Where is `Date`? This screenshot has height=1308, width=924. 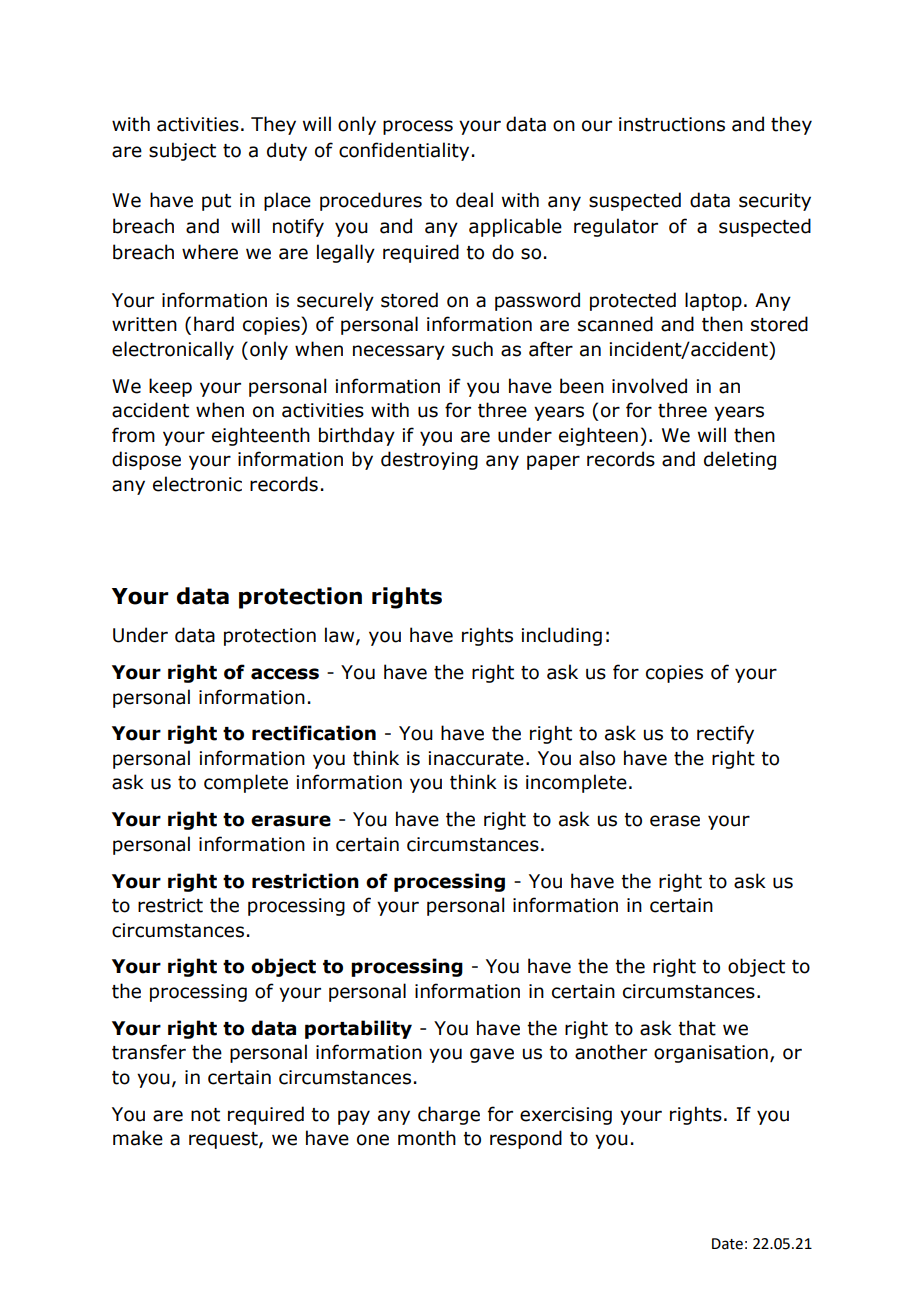
Date is located at coordinates (727, 1244).
